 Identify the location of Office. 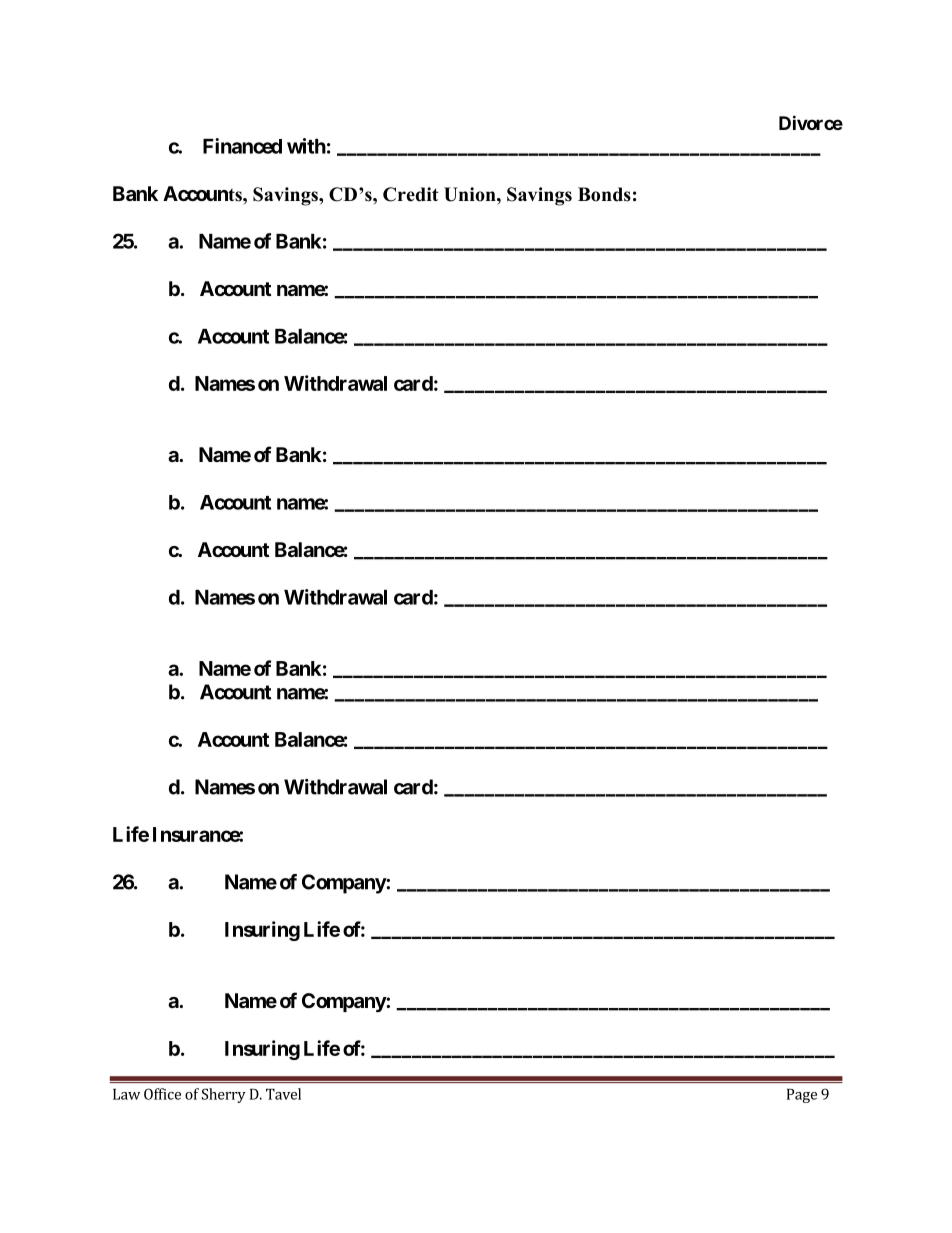
(162, 1094).
